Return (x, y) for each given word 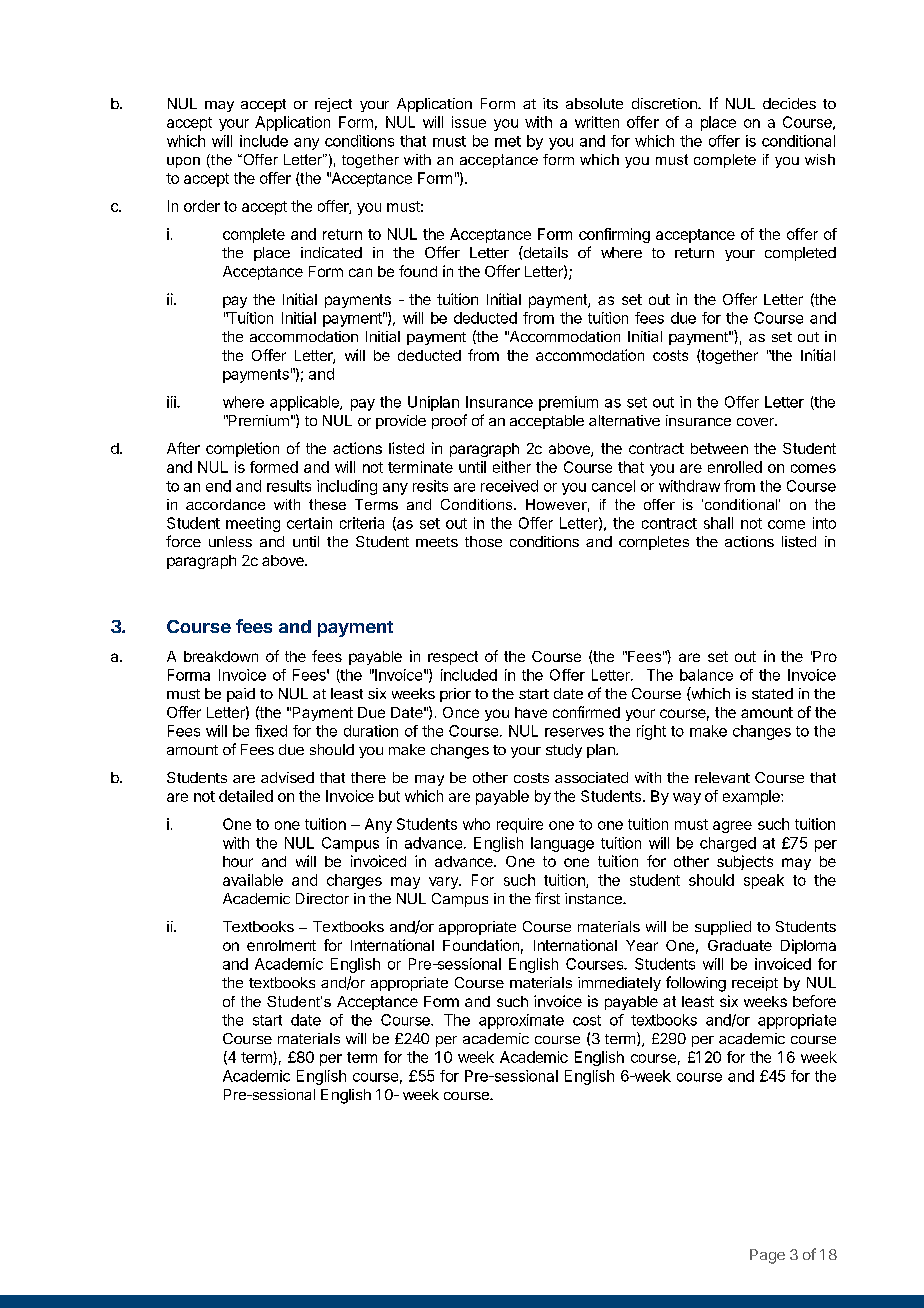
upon (183, 162)
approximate (521, 1021)
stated (772, 693)
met (508, 141)
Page (767, 1256)
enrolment (281, 945)
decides (789, 103)
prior (455, 695)
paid (241, 695)
